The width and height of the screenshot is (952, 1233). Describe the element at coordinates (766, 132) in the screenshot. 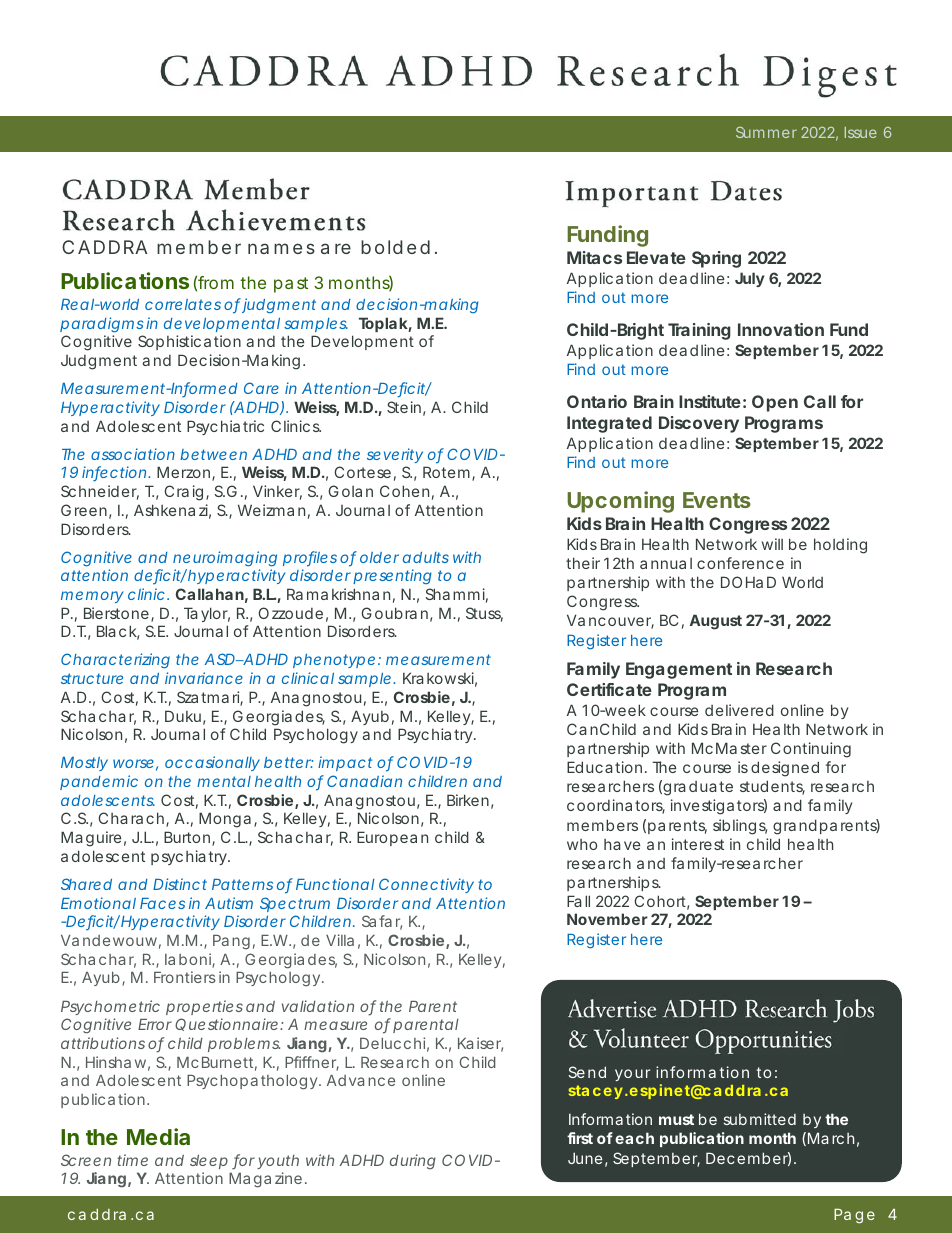

I see `Summer` at that location.
